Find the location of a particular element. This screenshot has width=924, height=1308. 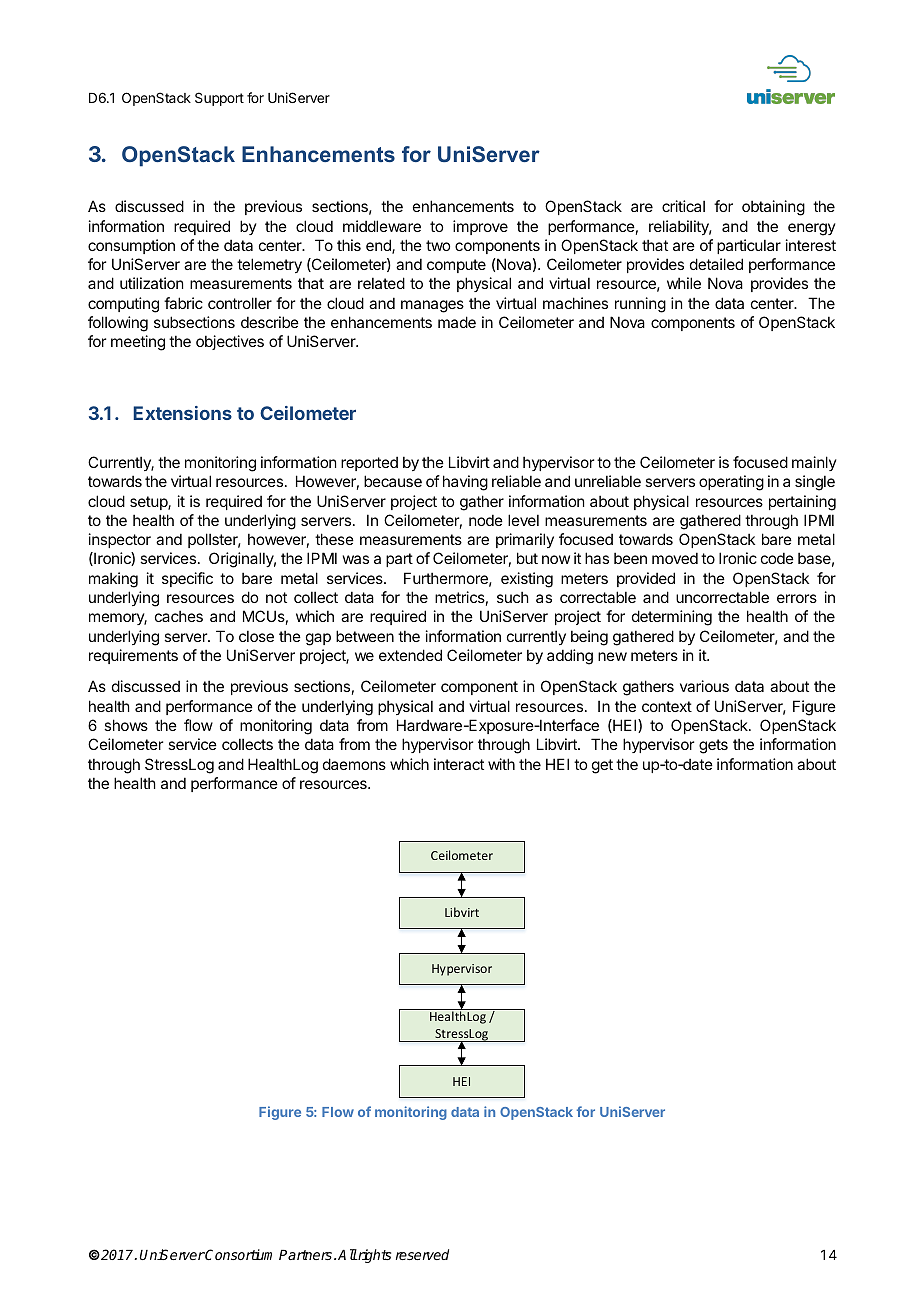

improve is located at coordinates (480, 227).
